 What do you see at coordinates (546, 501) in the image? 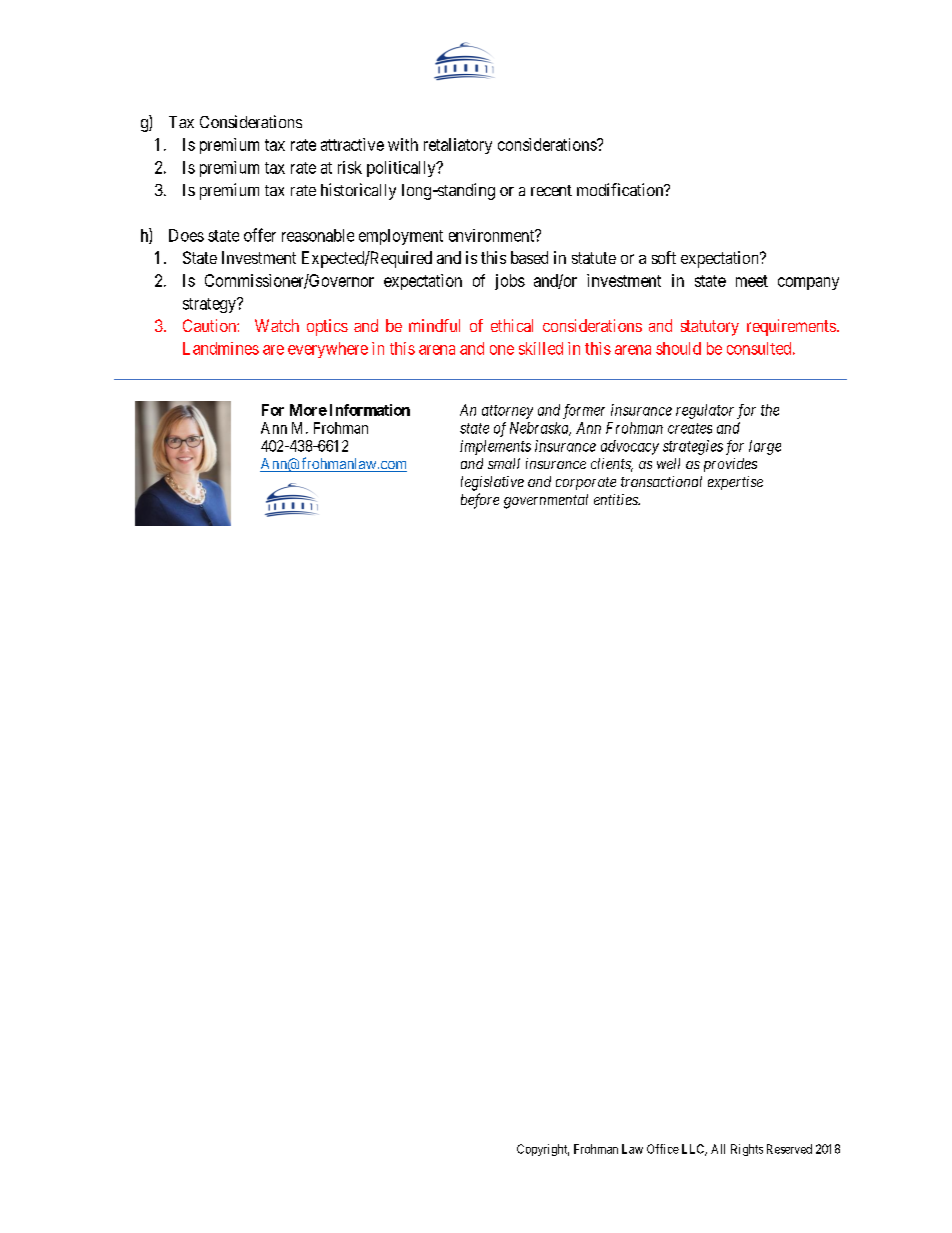
I see `governmental` at bounding box center [546, 501].
